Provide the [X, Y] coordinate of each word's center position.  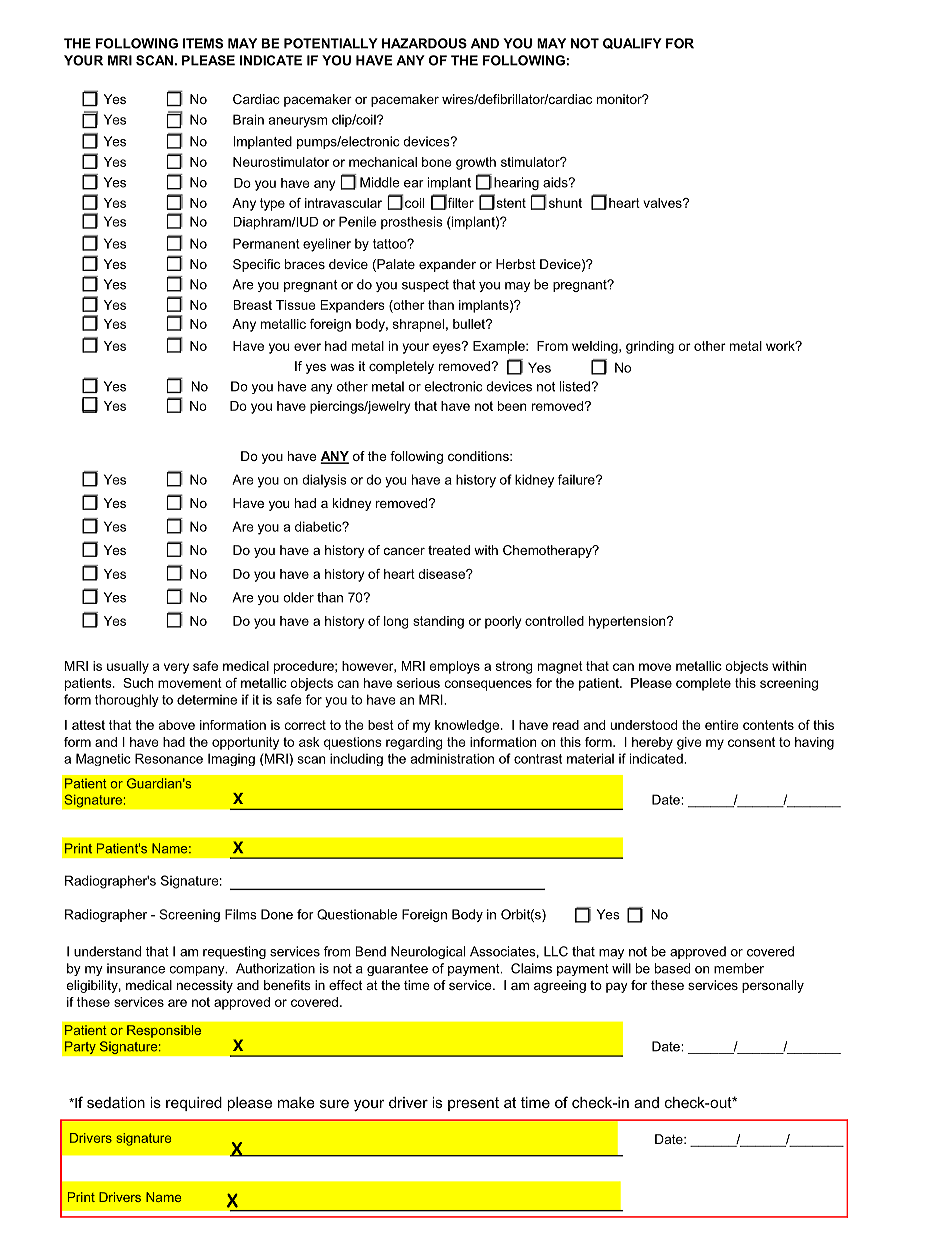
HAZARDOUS [424, 43]
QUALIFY [632, 43]
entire [722, 725]
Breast [253, 305]
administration [452, 758]
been [512, 406]
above [177, 725]
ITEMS [203, 43]
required [194, 1104]
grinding [650, 347]
